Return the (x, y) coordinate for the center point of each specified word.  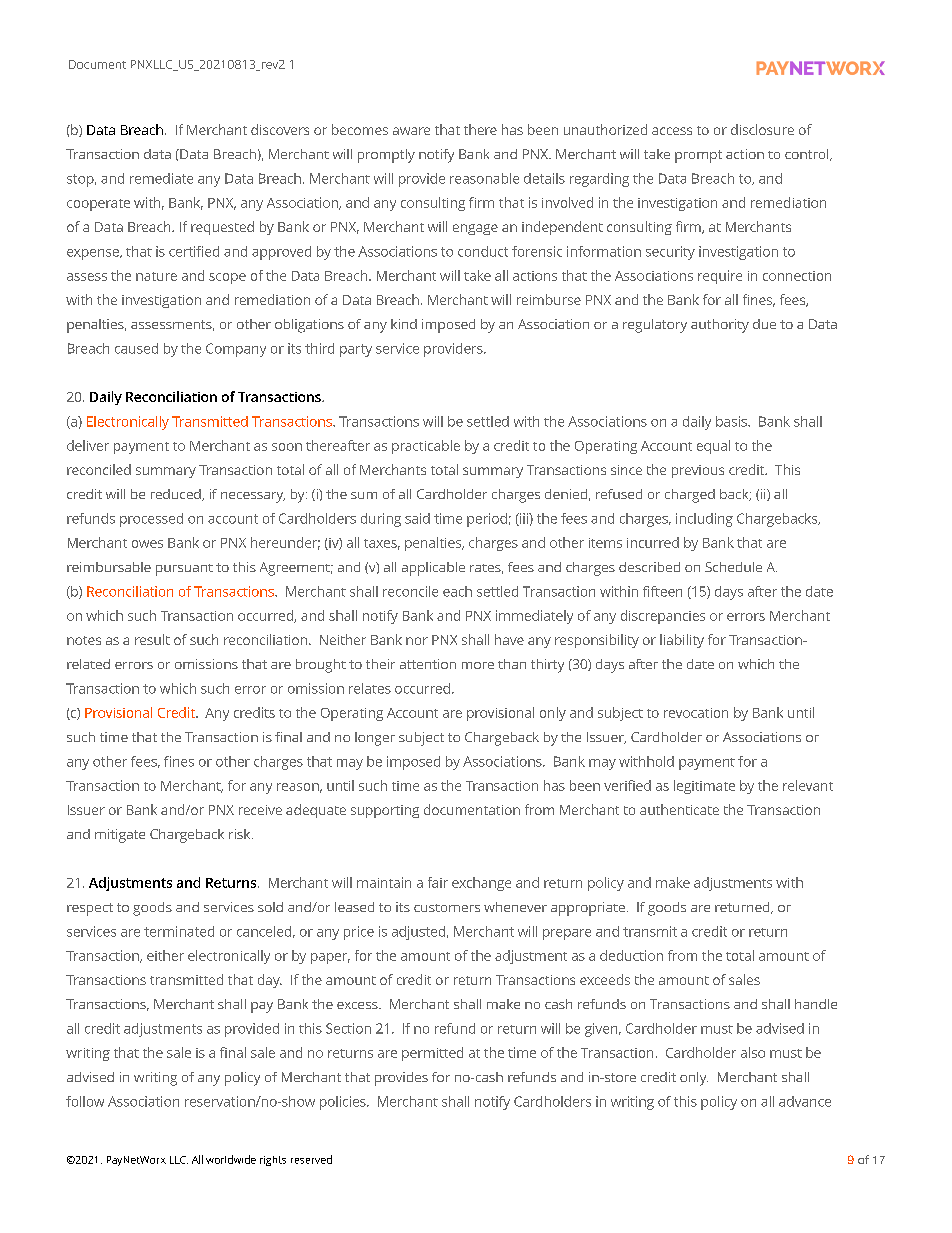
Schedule (733, 567)
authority (720, 326)
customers (447, 908)
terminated (179, 931)
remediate (161, 178)
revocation (696, 713)
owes (147, 544)
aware (411, 131)
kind (404, 324)
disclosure (762, 129)
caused (136, 348)
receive (260, 810)
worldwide (231, 1159)
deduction (631, 955)
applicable (433, 569)
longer (375, 739)
